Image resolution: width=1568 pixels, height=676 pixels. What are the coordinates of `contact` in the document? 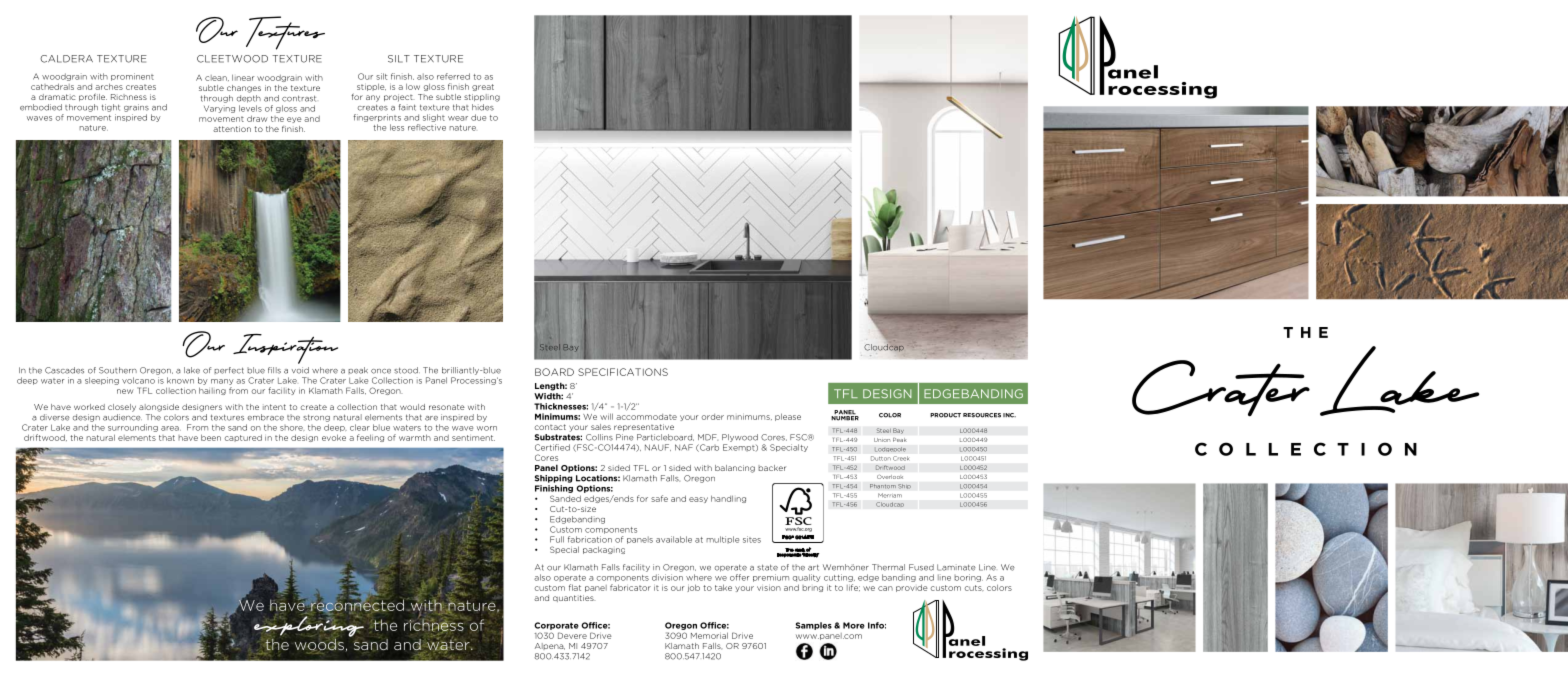 It's located at (550, 427).
